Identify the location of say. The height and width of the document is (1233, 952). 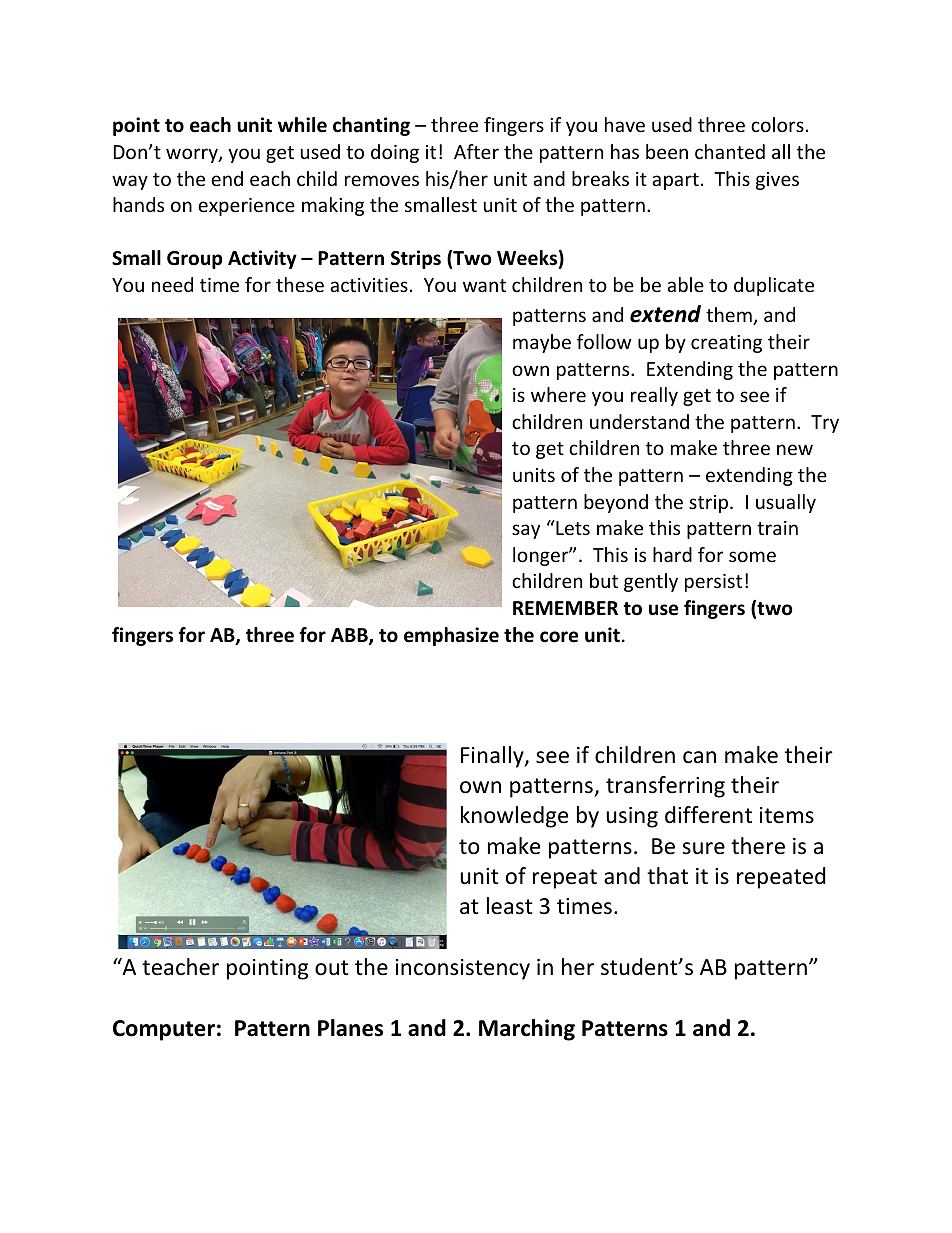
(526, 531).
